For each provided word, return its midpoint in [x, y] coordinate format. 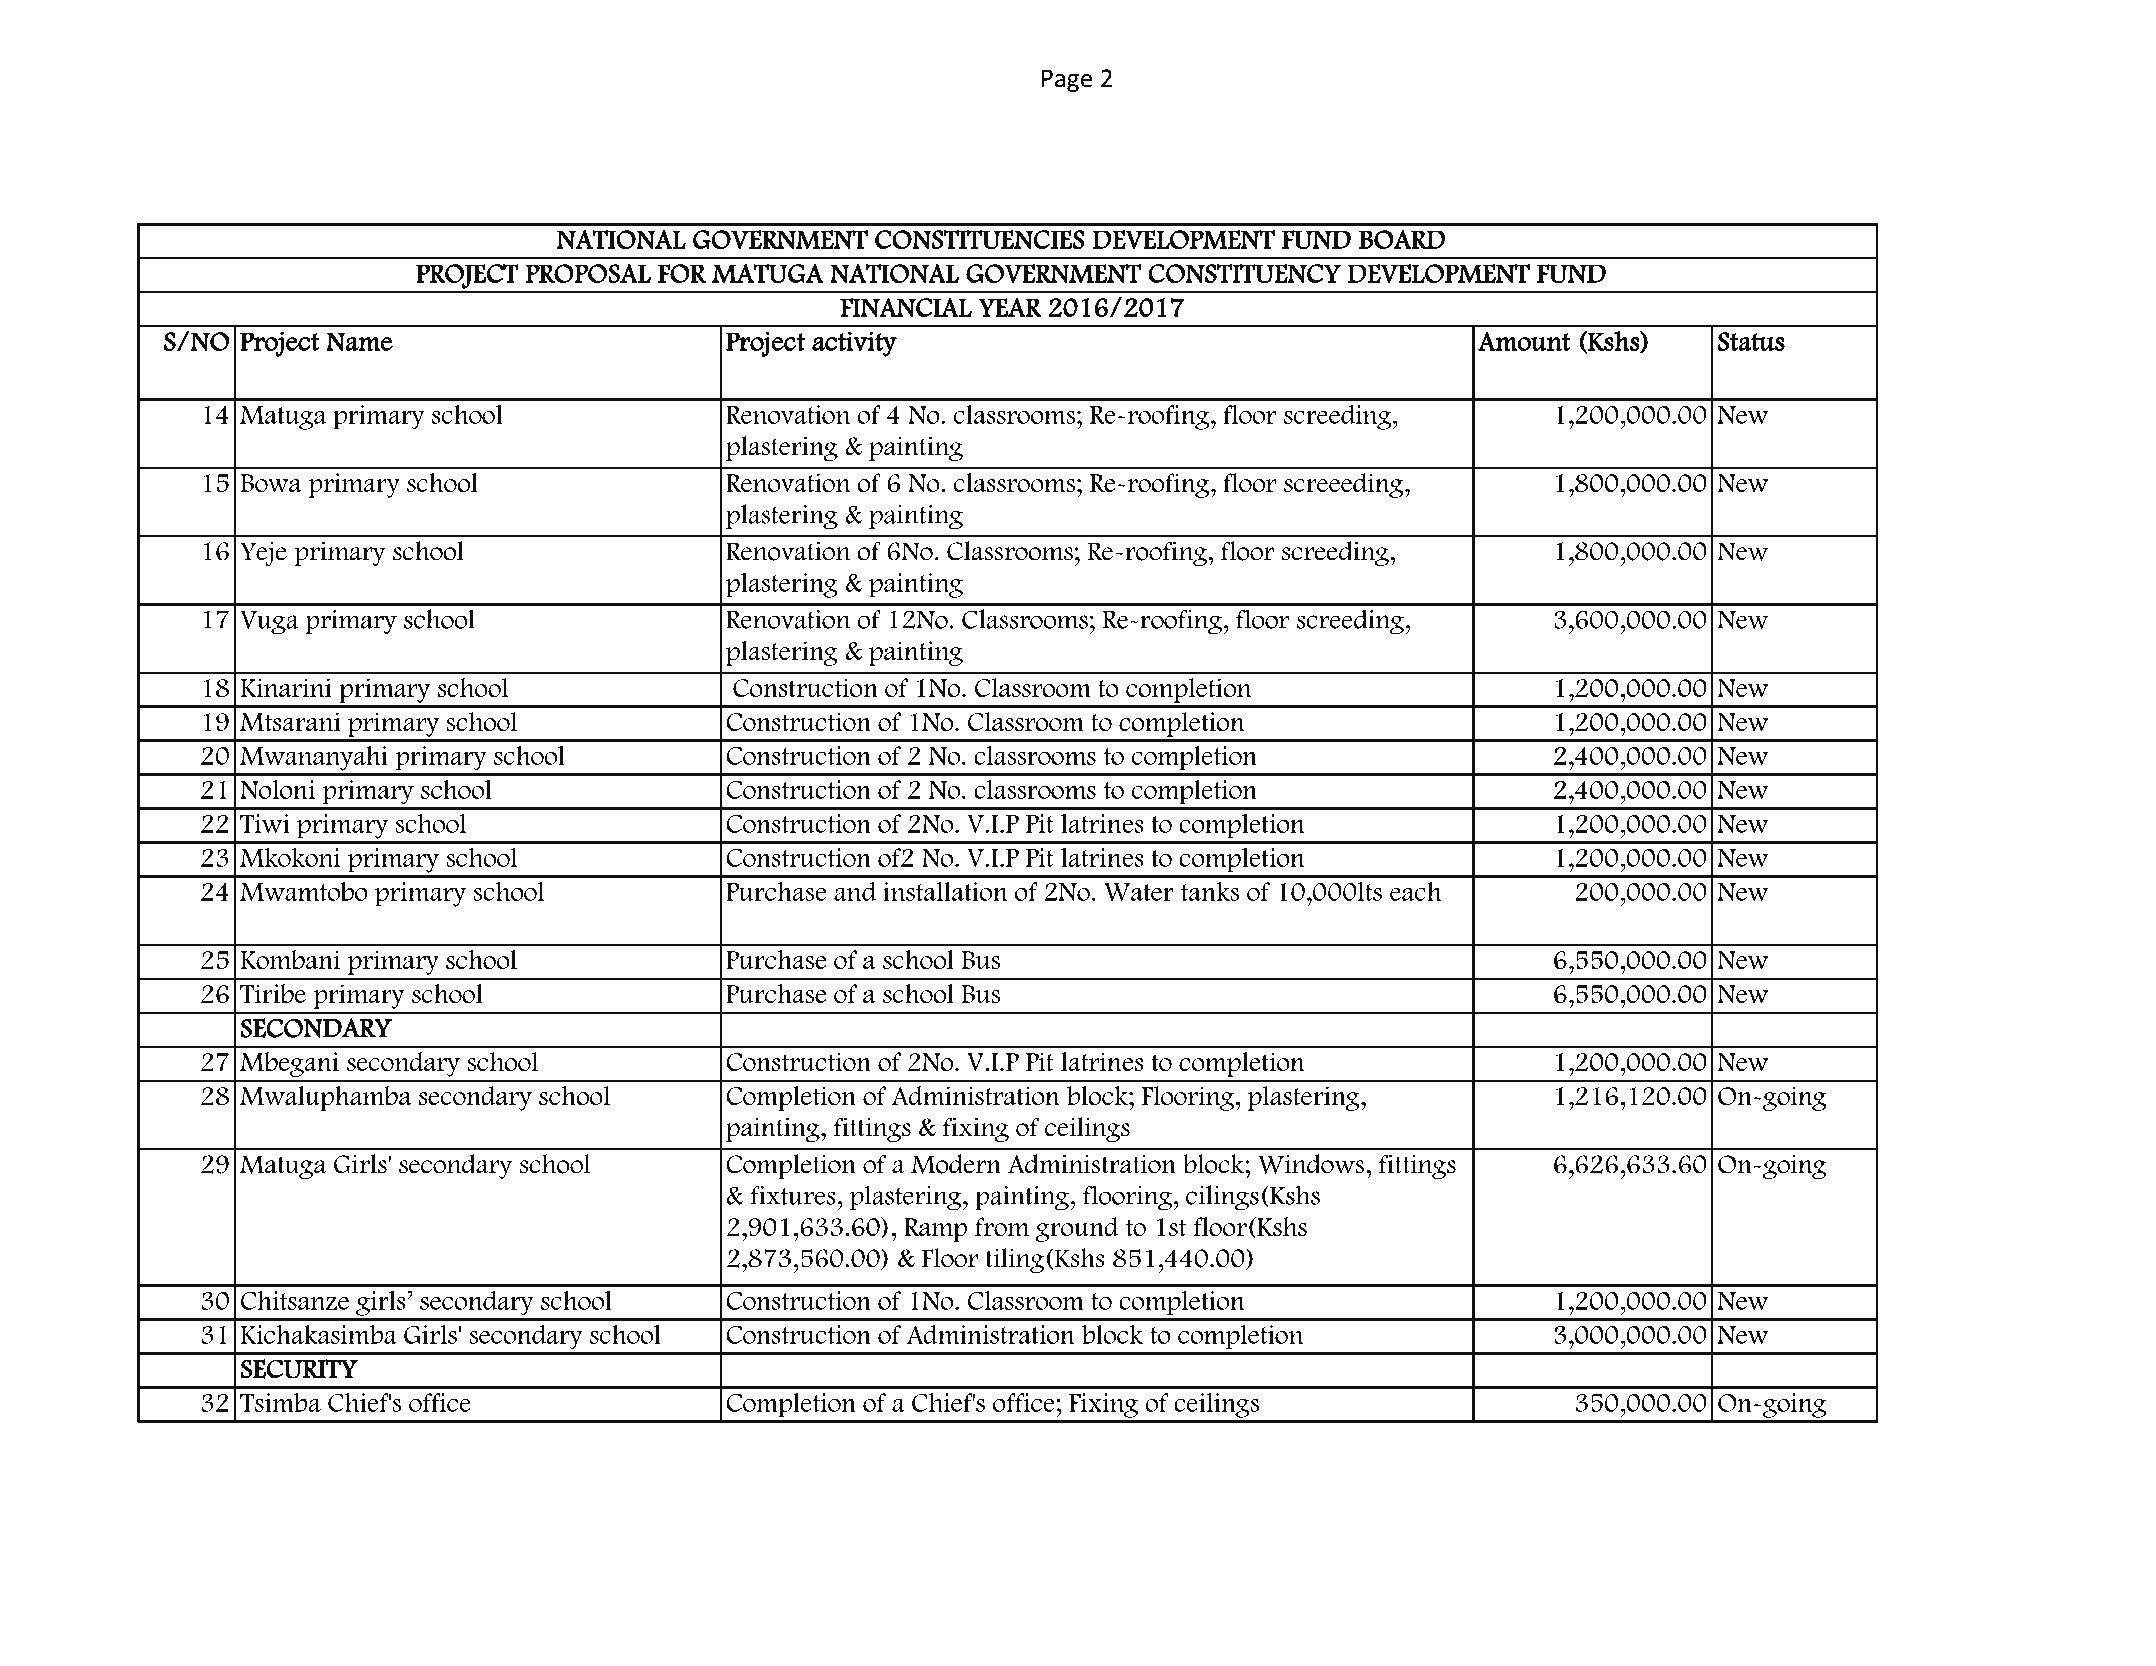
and [855, 891]
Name [359, 341]
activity [854, 344]
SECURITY [299, 1369]
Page [1067, 80]
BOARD [1402, 239]
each [1415, 891]
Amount [1524, 341]
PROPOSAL [588, 273]
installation [945, 891]
